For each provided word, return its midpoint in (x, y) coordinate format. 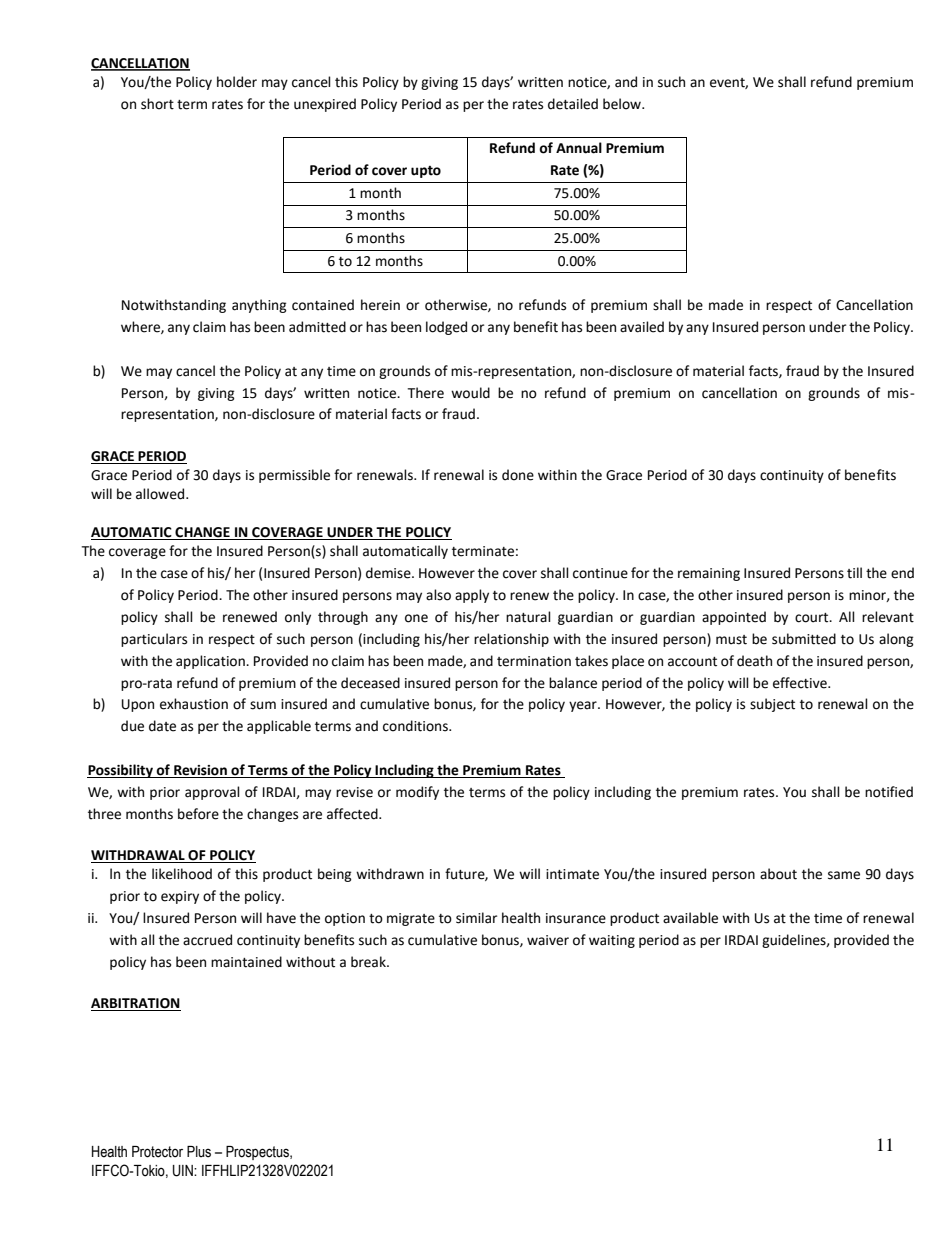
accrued (207, 940)
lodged (446, 328)
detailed (573, 104)
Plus (199, 1152)
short (157, 104)
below (623, 104)
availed (642, 327)
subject (772, 705)
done (518, 475)
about (778, 874)
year (584, 706)
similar (476, 918)
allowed (161, 494)
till (854, 573)
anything (259, 306)
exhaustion (194, 704)
